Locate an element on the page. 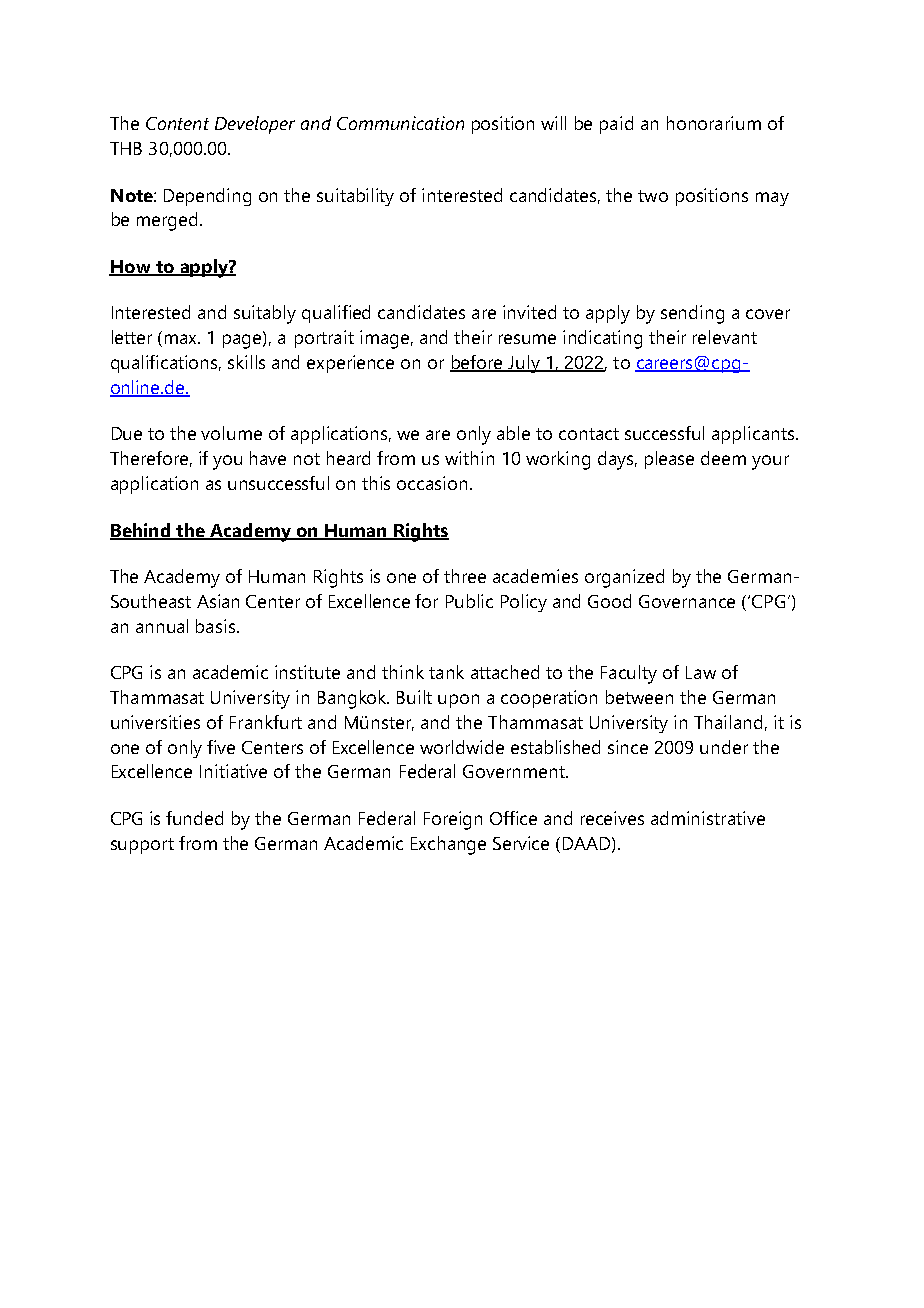  paid is located at coordinates (616, 125).
